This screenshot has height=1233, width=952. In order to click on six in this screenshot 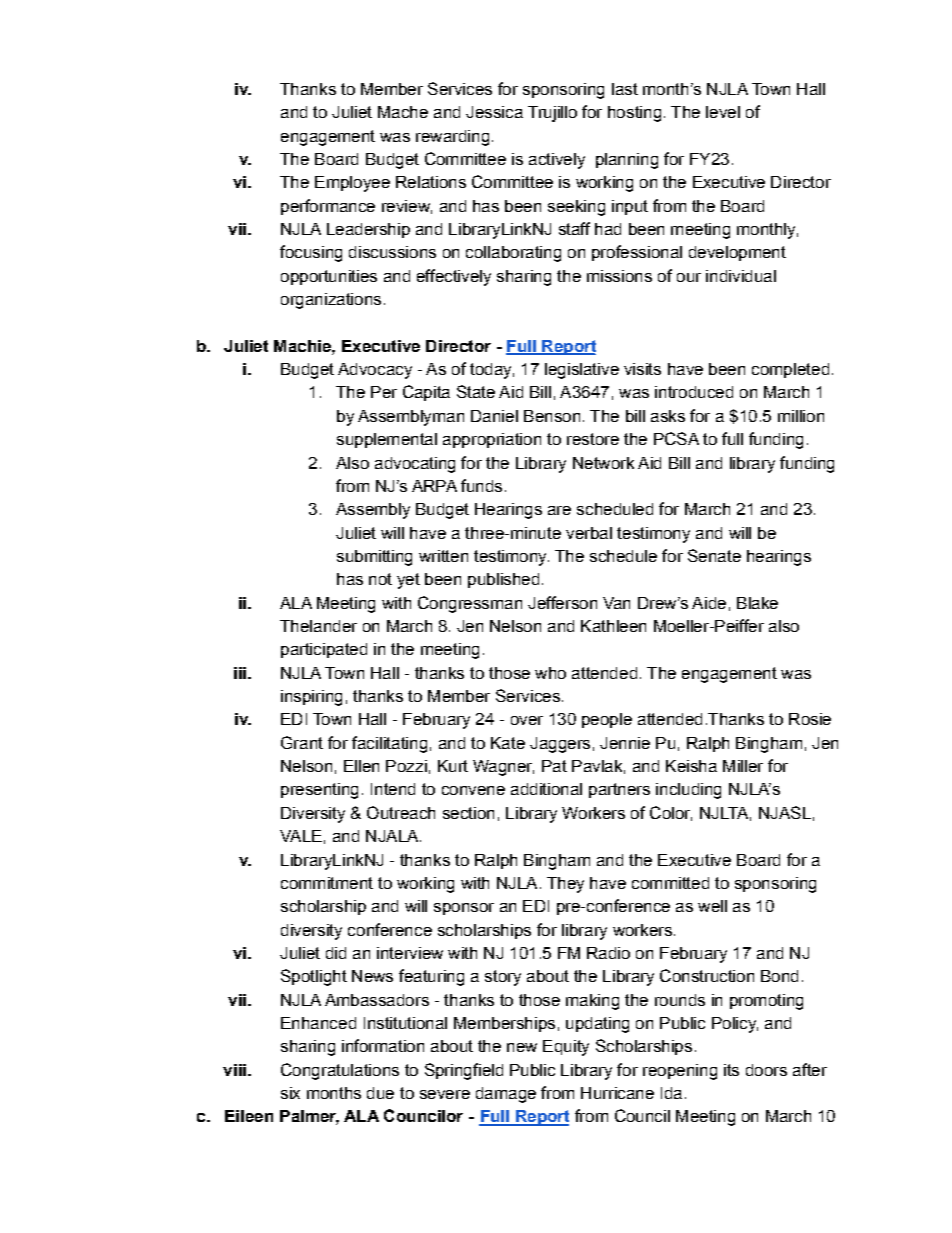, I will do `click(290, 1093)`.
